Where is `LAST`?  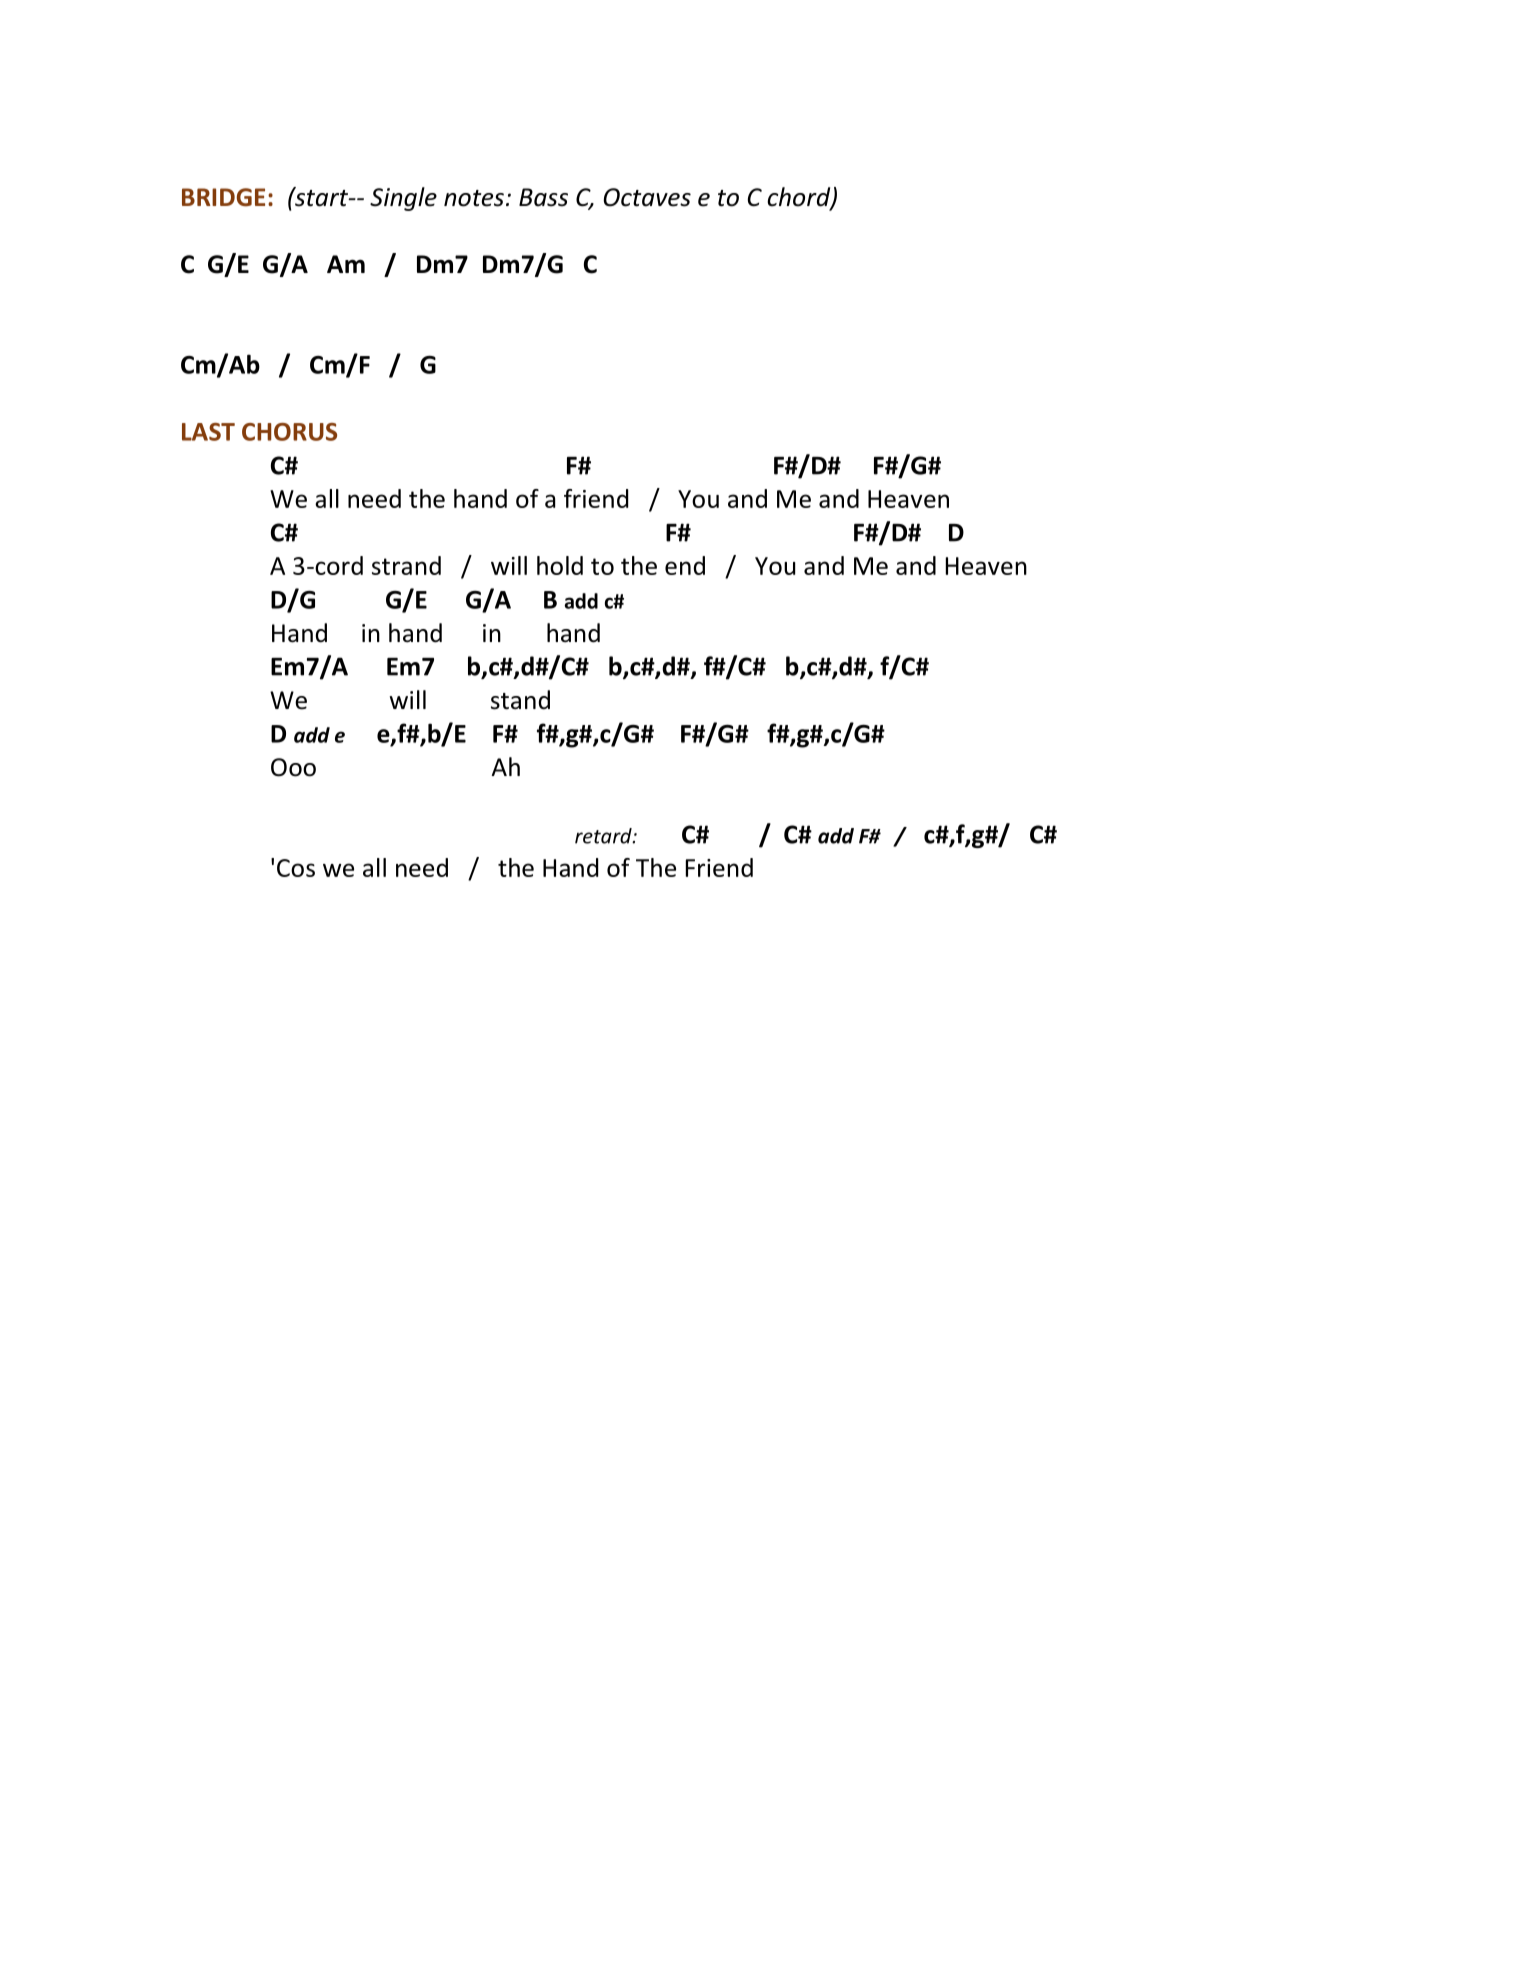 LAST is located at coordinates (208, 432).
